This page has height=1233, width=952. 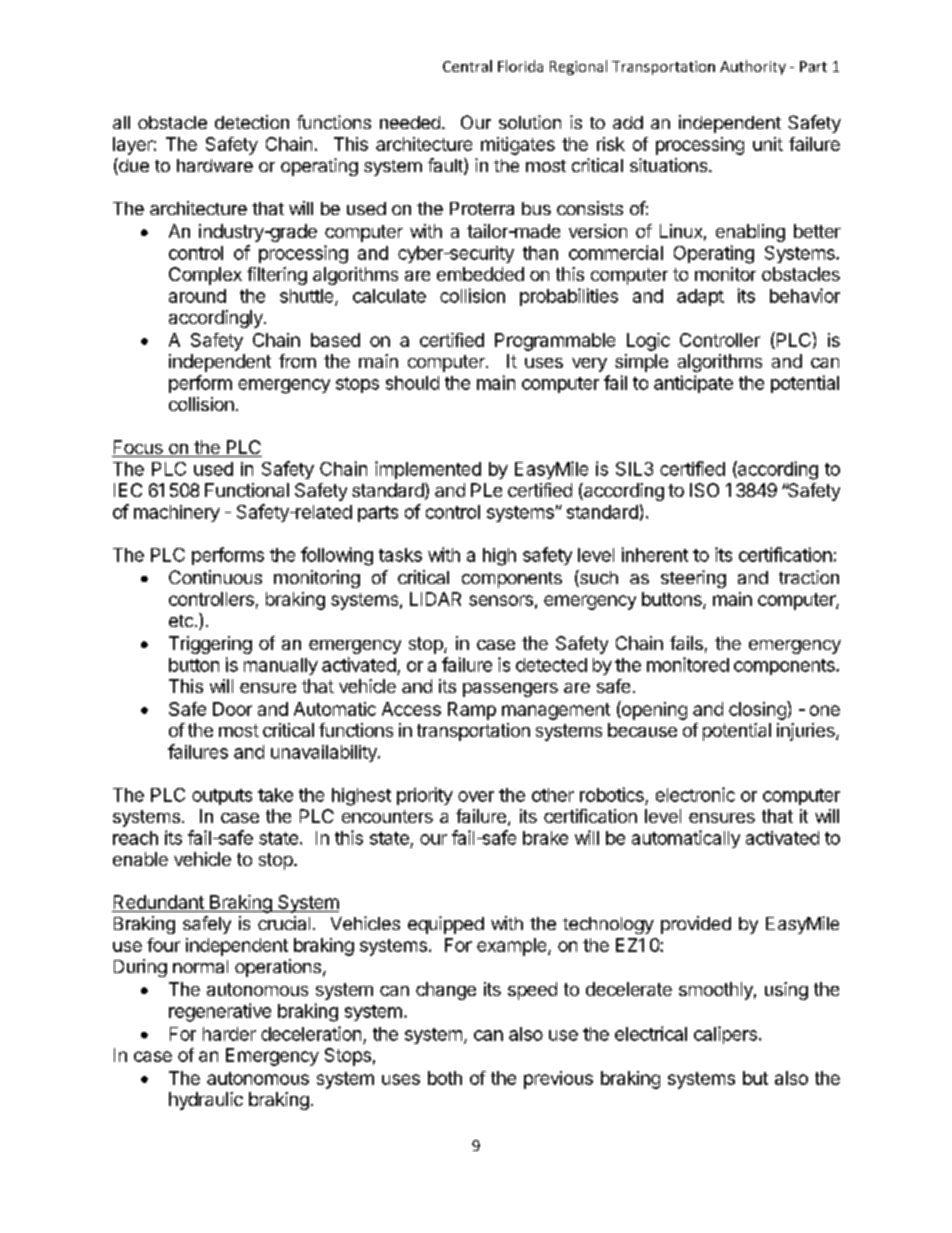 I want to click on Authority, so click(x=753, y=67).
